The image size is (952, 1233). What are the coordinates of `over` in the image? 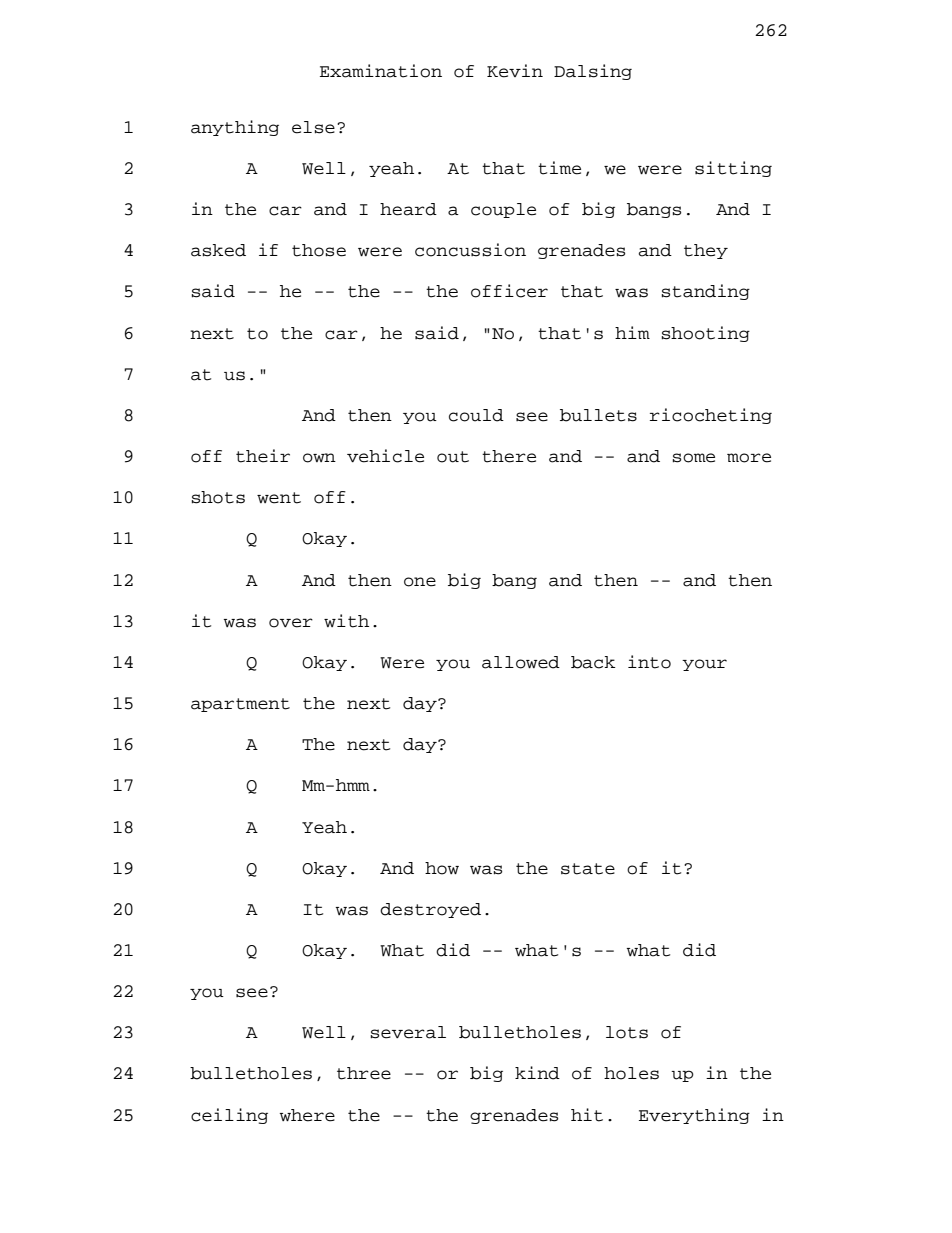 It's located at (291, 623).
